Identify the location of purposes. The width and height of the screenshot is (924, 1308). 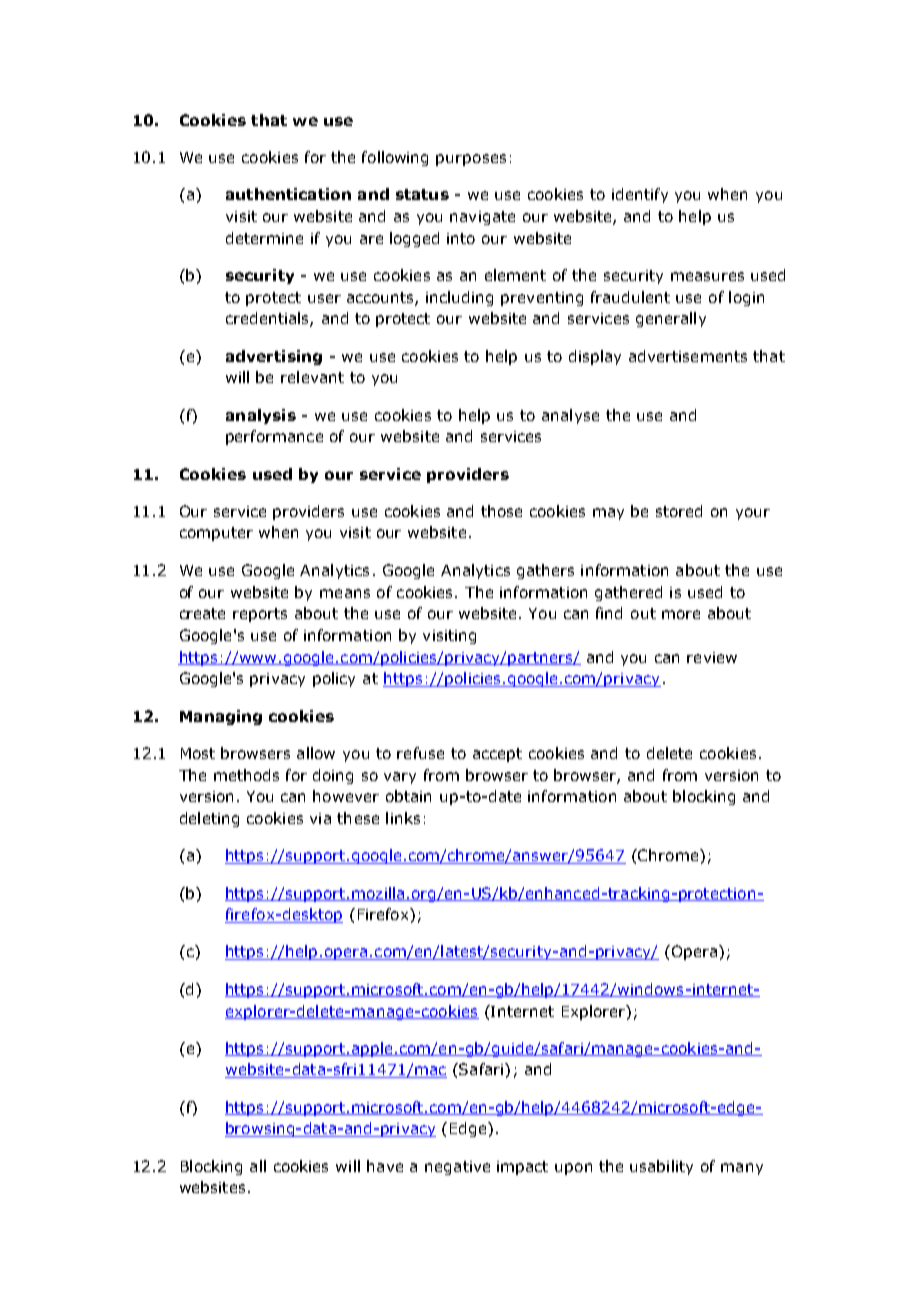
(471, 160).
